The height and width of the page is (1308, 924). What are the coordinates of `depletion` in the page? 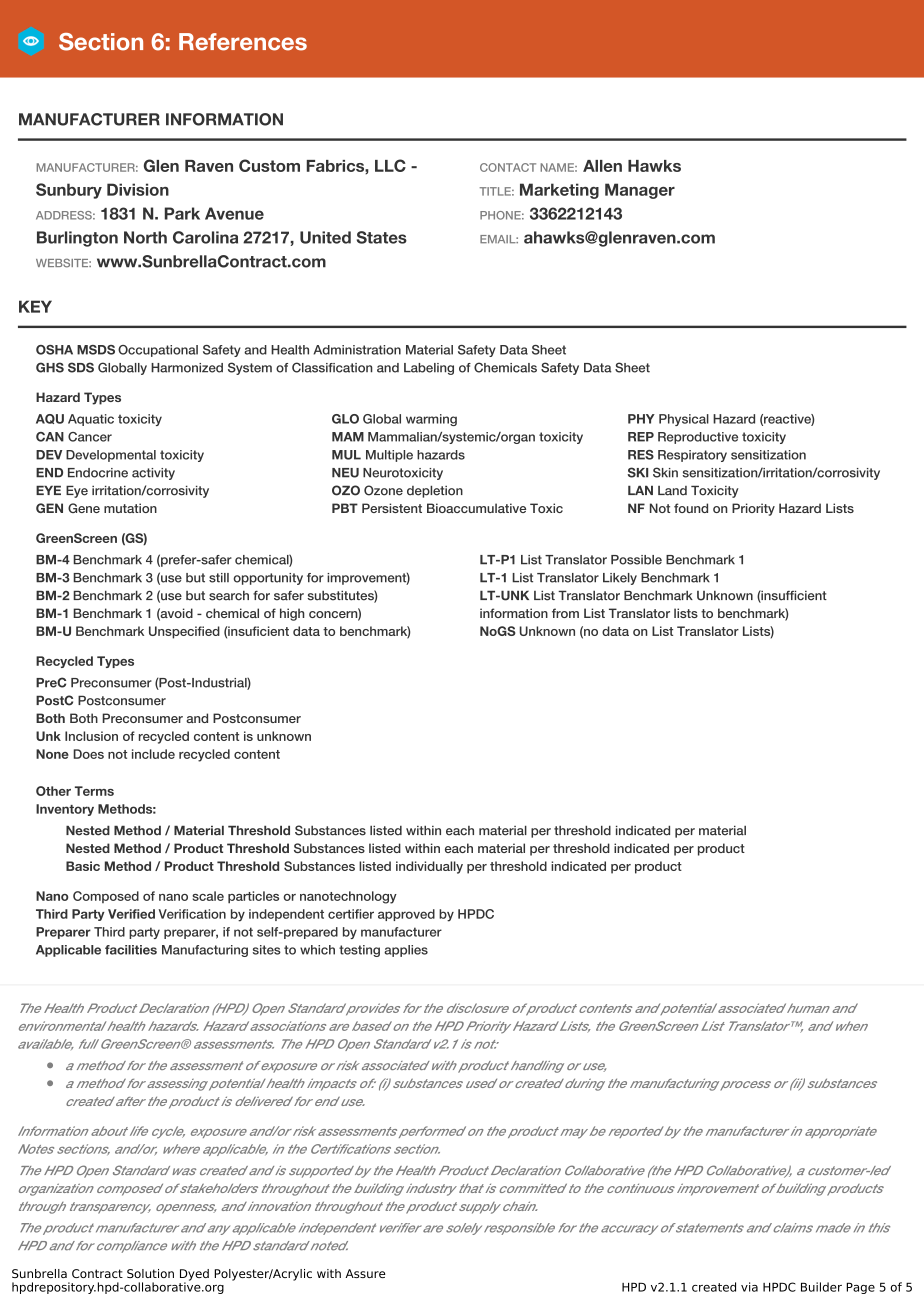 It's located at (435, 491).
